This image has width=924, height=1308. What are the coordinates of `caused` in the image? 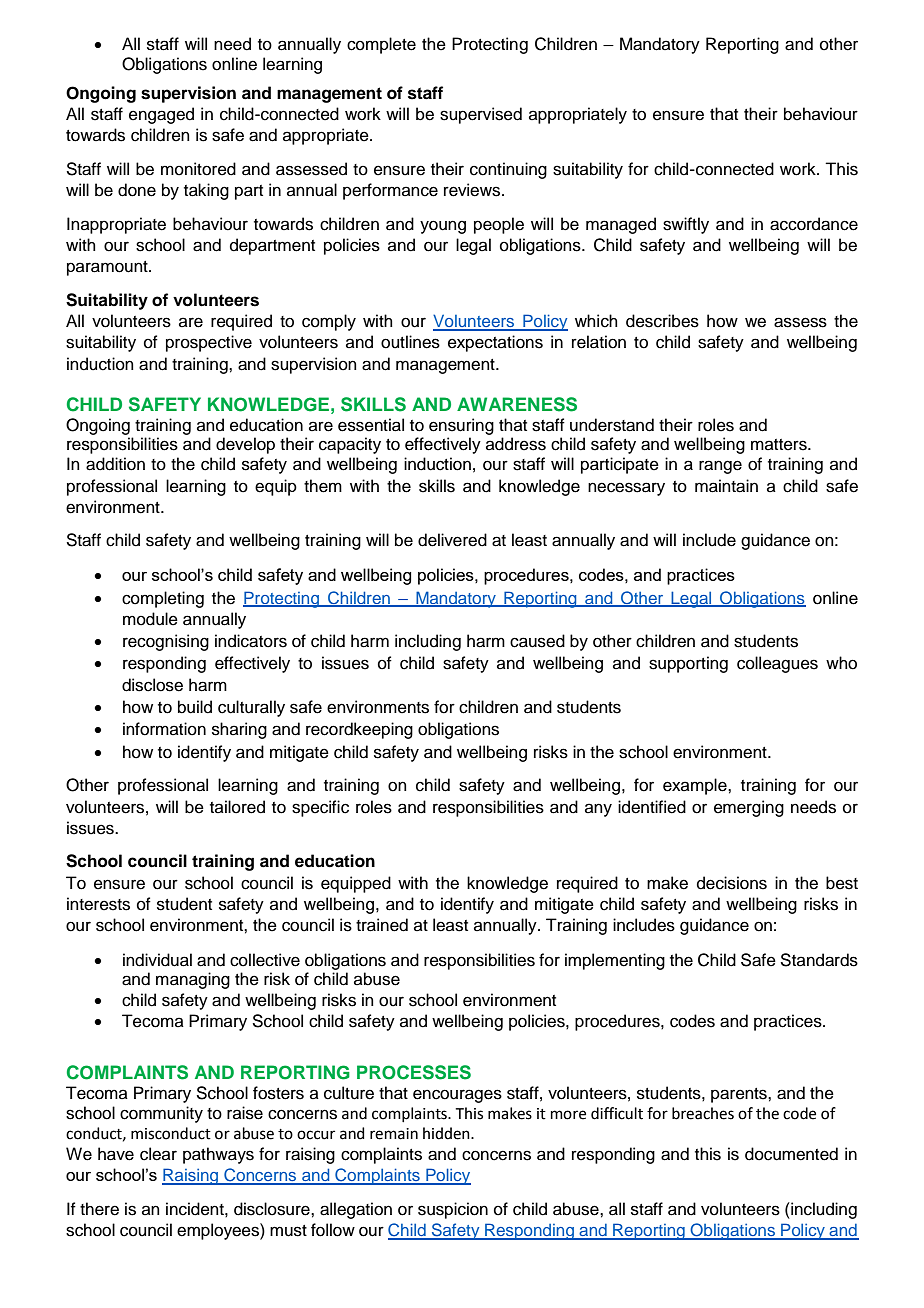 It's located at (537, 641).
